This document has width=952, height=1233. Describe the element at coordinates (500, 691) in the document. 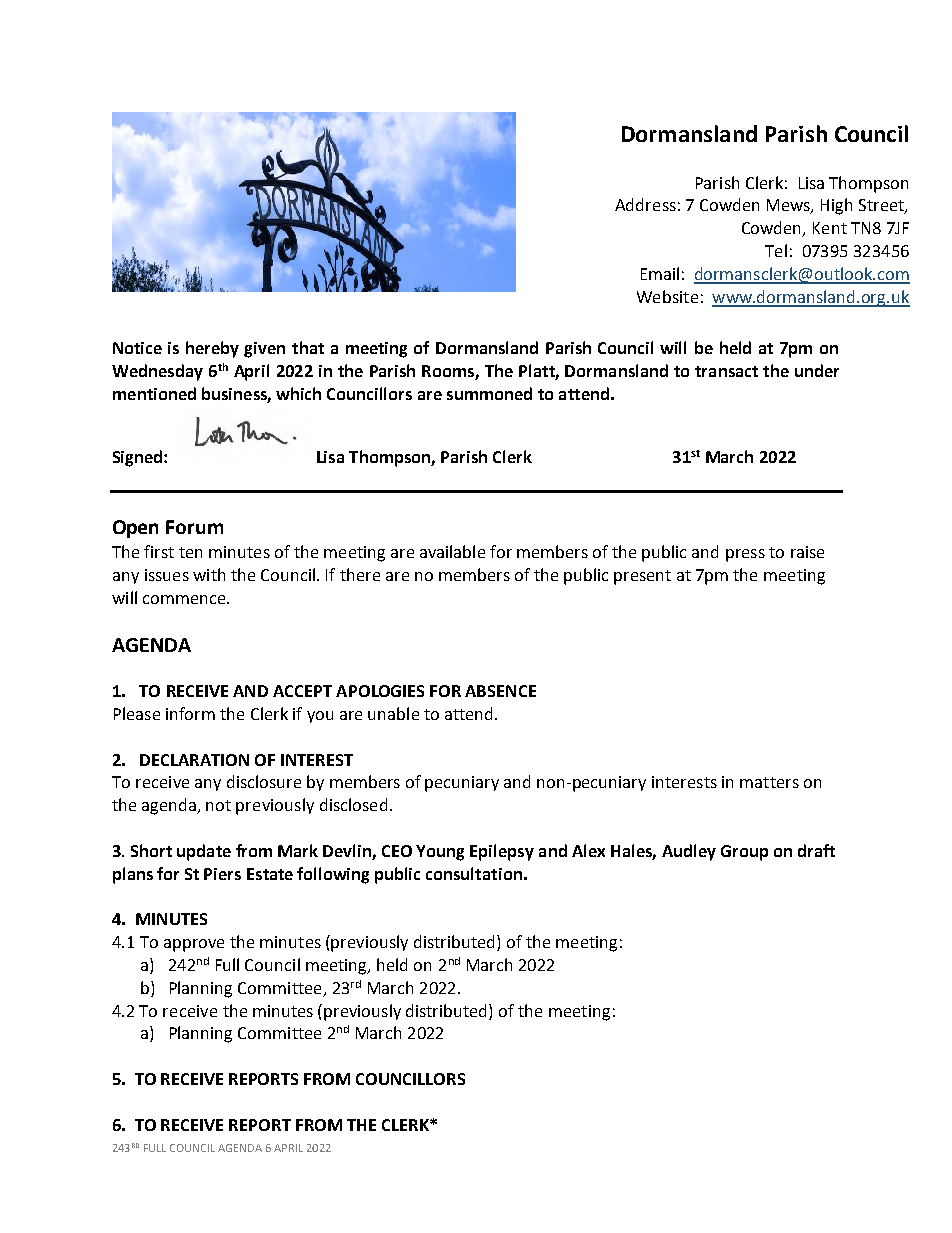

I see `ABSENCE` at that location.
